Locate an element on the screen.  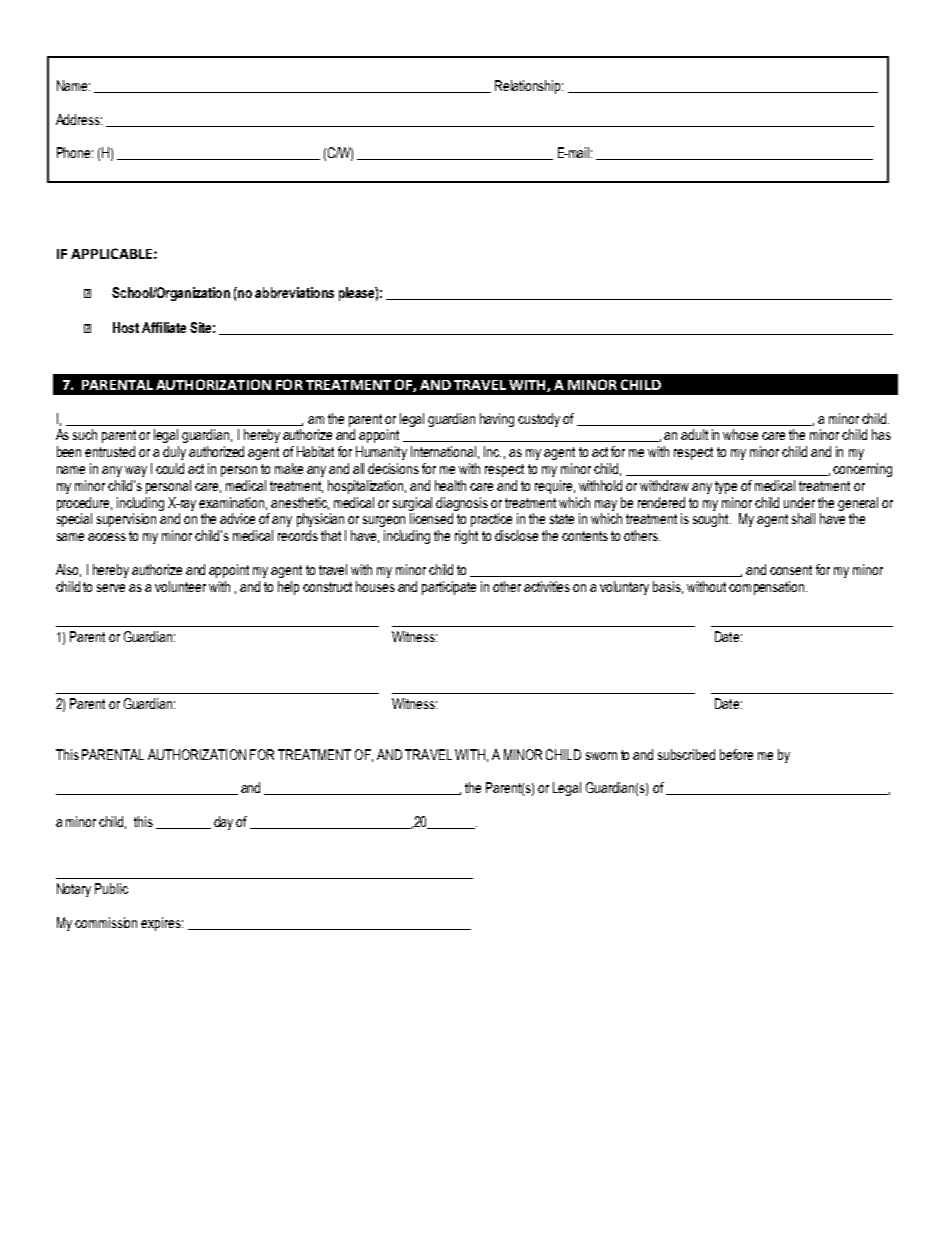
before is located at coordinates (736, 754).
